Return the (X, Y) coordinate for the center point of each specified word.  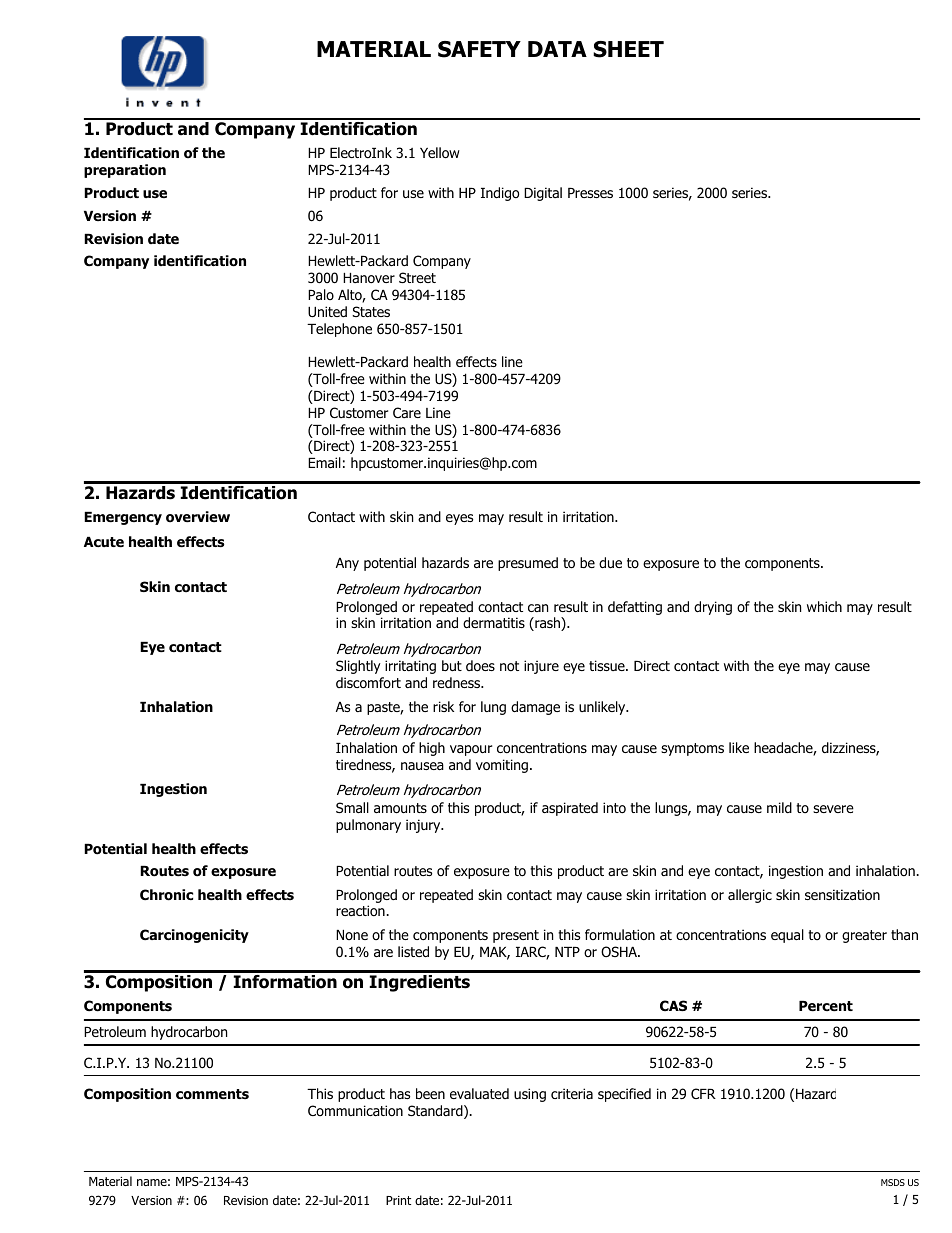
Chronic (166, 895)
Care (407, 412)
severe (833, 809)
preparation (125, 171)
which (824, 606)
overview (198, 517)
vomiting (502, 766)
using (530, 1095)
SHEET (628, 49)
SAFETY (479, 49)
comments (212, 1094)
